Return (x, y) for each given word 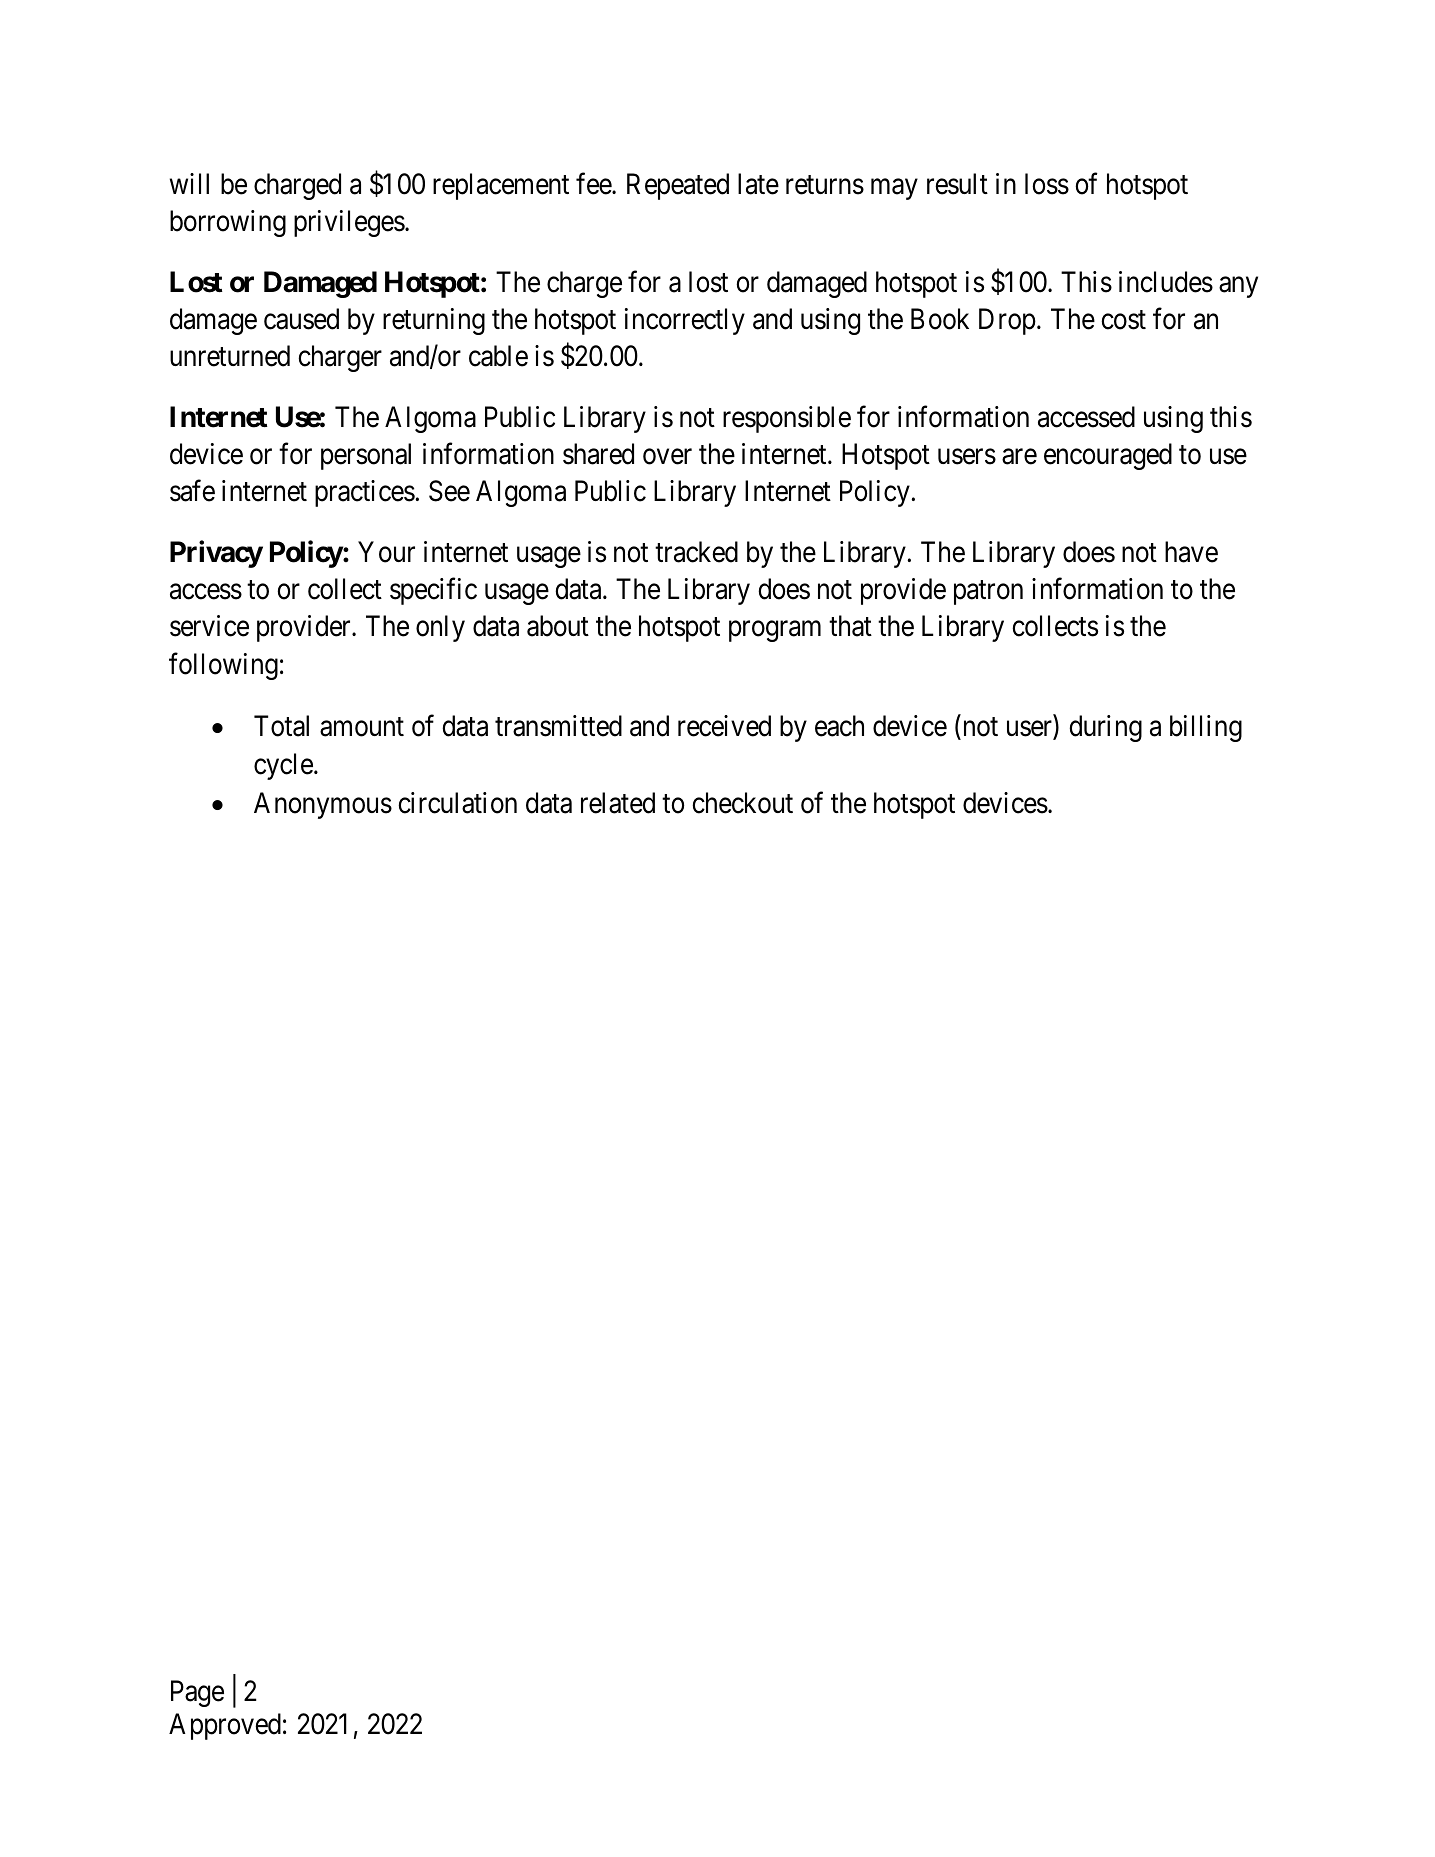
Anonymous (323, 805)
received (724, 726)
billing (1206, 728)
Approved (225, 1726)
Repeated (678, 186)
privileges (349, 223)
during (1105, 728)
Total (281, 726)
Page (197, 1694)
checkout (742, 803)
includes (1166, 282)
